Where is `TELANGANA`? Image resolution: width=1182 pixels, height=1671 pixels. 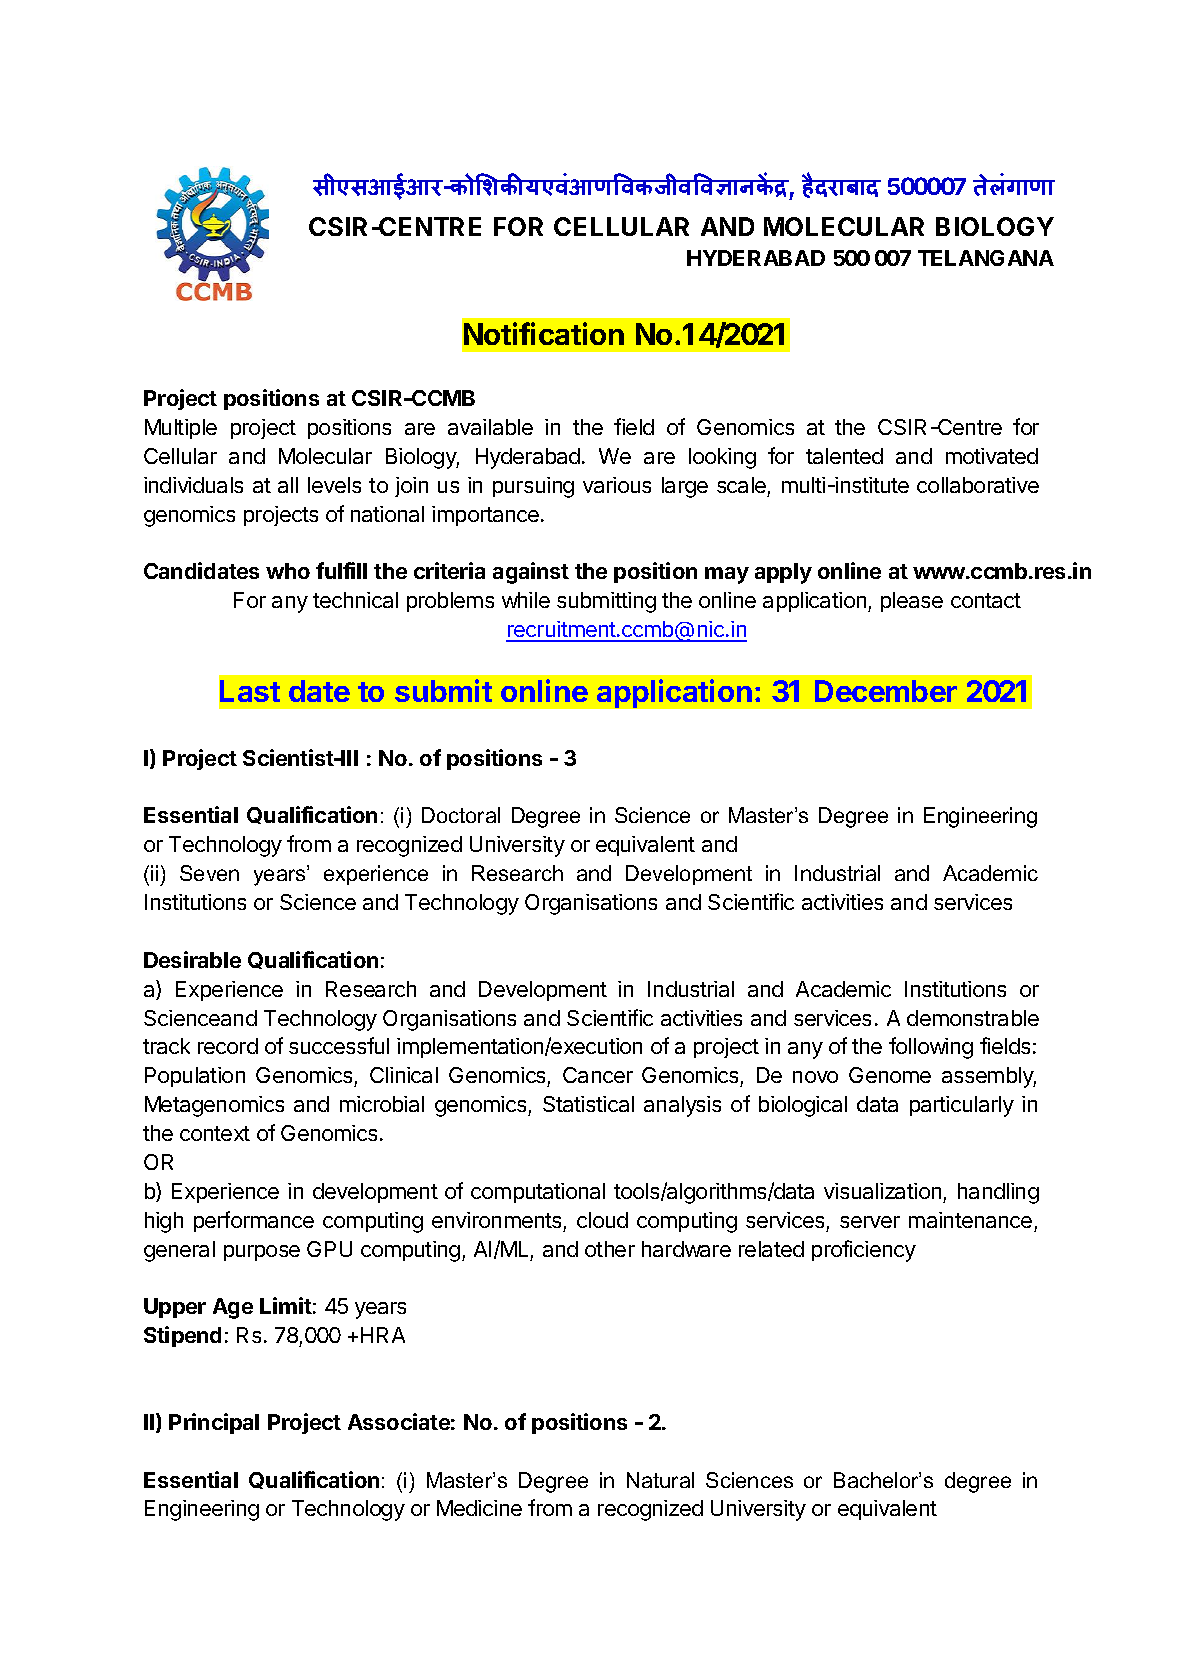 TELANGANA is located at coordinates (986, 258).
